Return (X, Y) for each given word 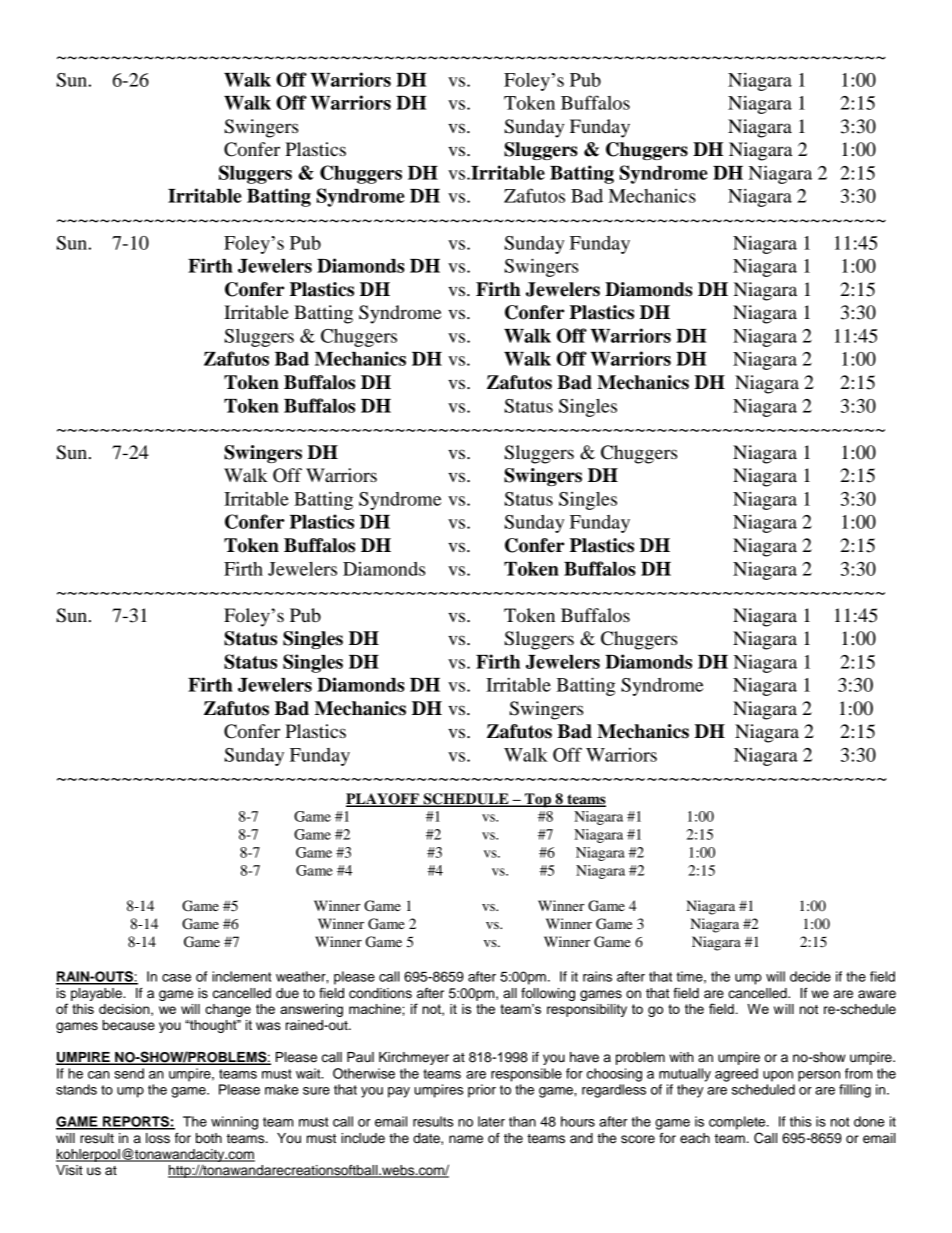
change (228, 1010)
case (176, 978)
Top (538, 800)
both (209, 1138)
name (466, 1139)
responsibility (587, 1010)
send (129, 1073)
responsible (526, 1075)
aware (877, 994)
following (548, 994)
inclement (241, 976)
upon (778, 1076)
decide (810, 976)
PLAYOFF (383, 800)
